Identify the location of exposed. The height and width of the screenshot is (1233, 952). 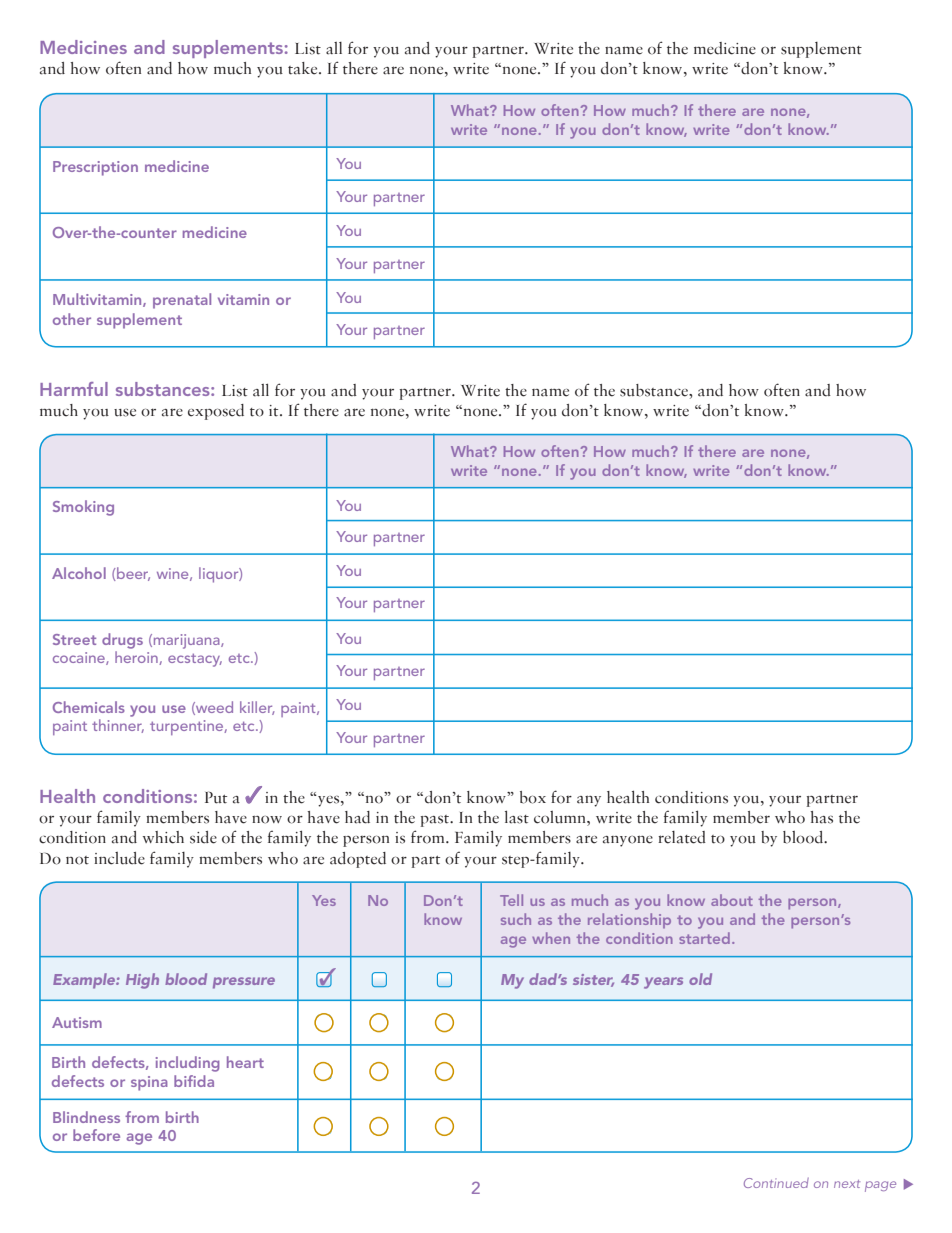
(216, 412).
